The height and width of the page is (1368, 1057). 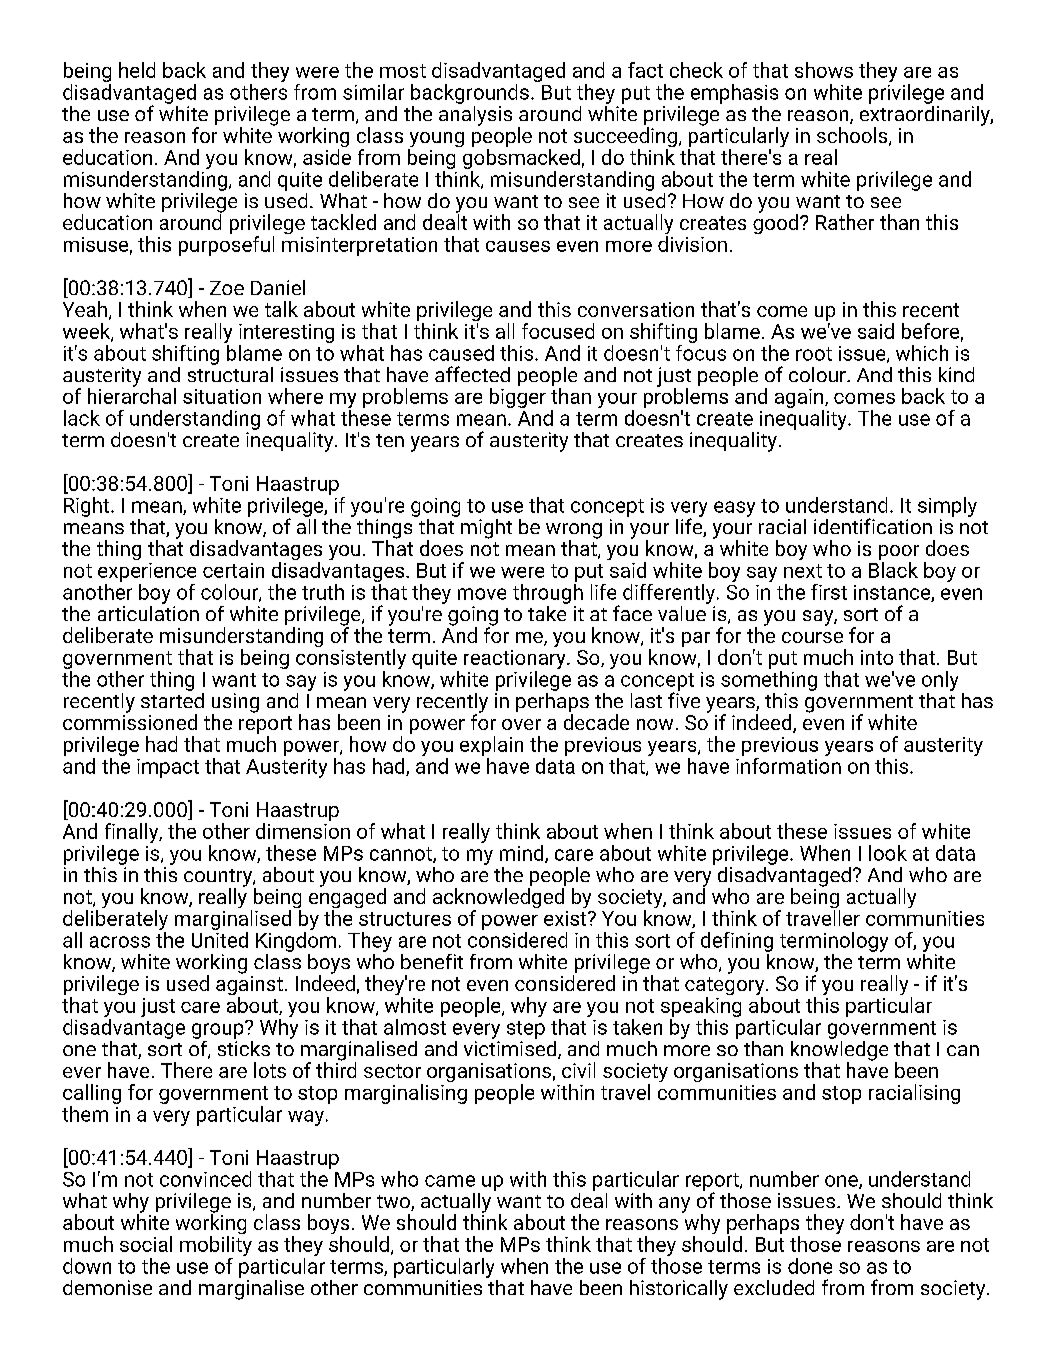 What do you see at coordinates (548, 594) in the page?
I see `through` at bounding box center [548, 594].
